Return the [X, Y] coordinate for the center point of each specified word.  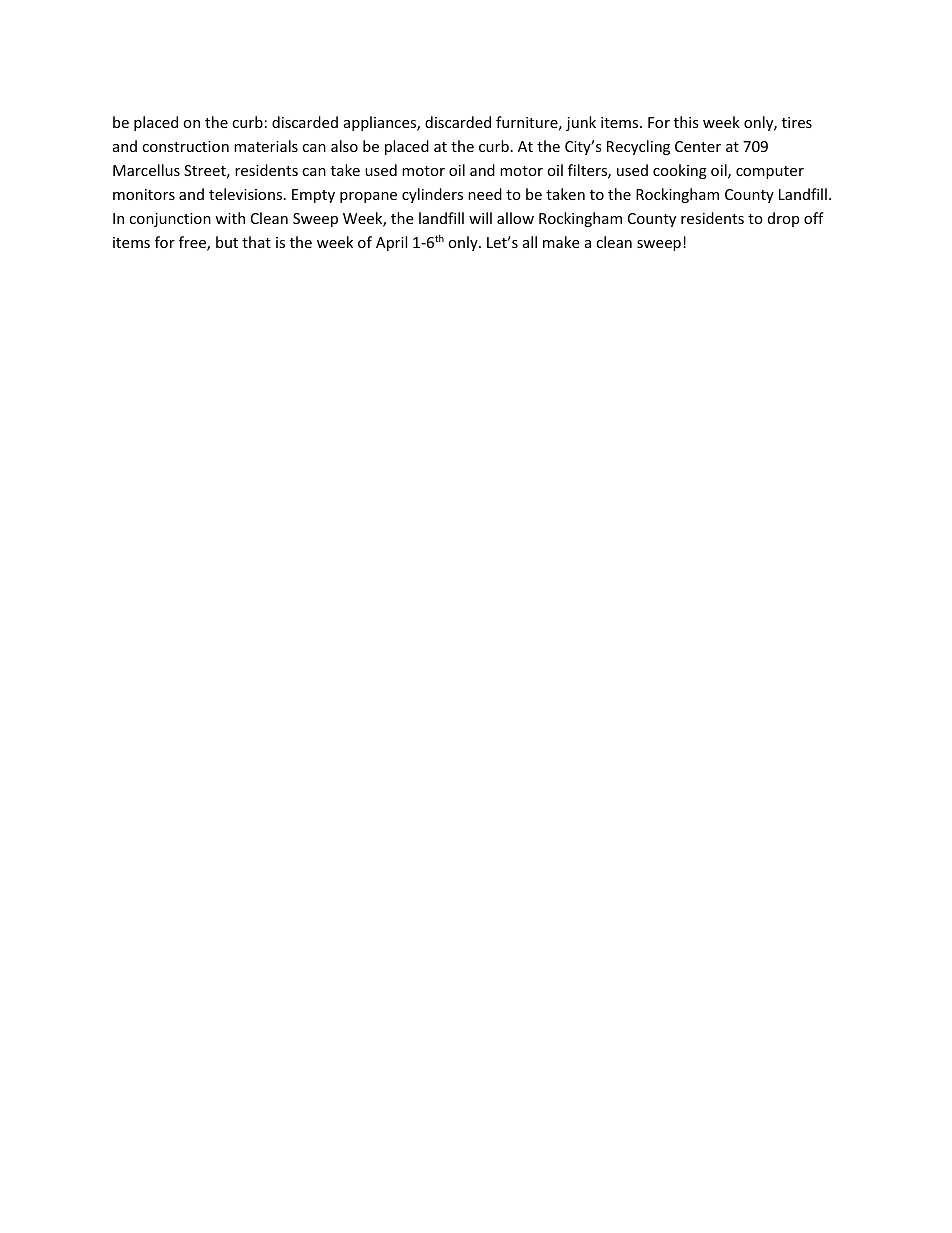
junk [581, 123]
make [561, 242]
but [227, 242]
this [686, 122]
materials [266, 146]
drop [783, 219]
